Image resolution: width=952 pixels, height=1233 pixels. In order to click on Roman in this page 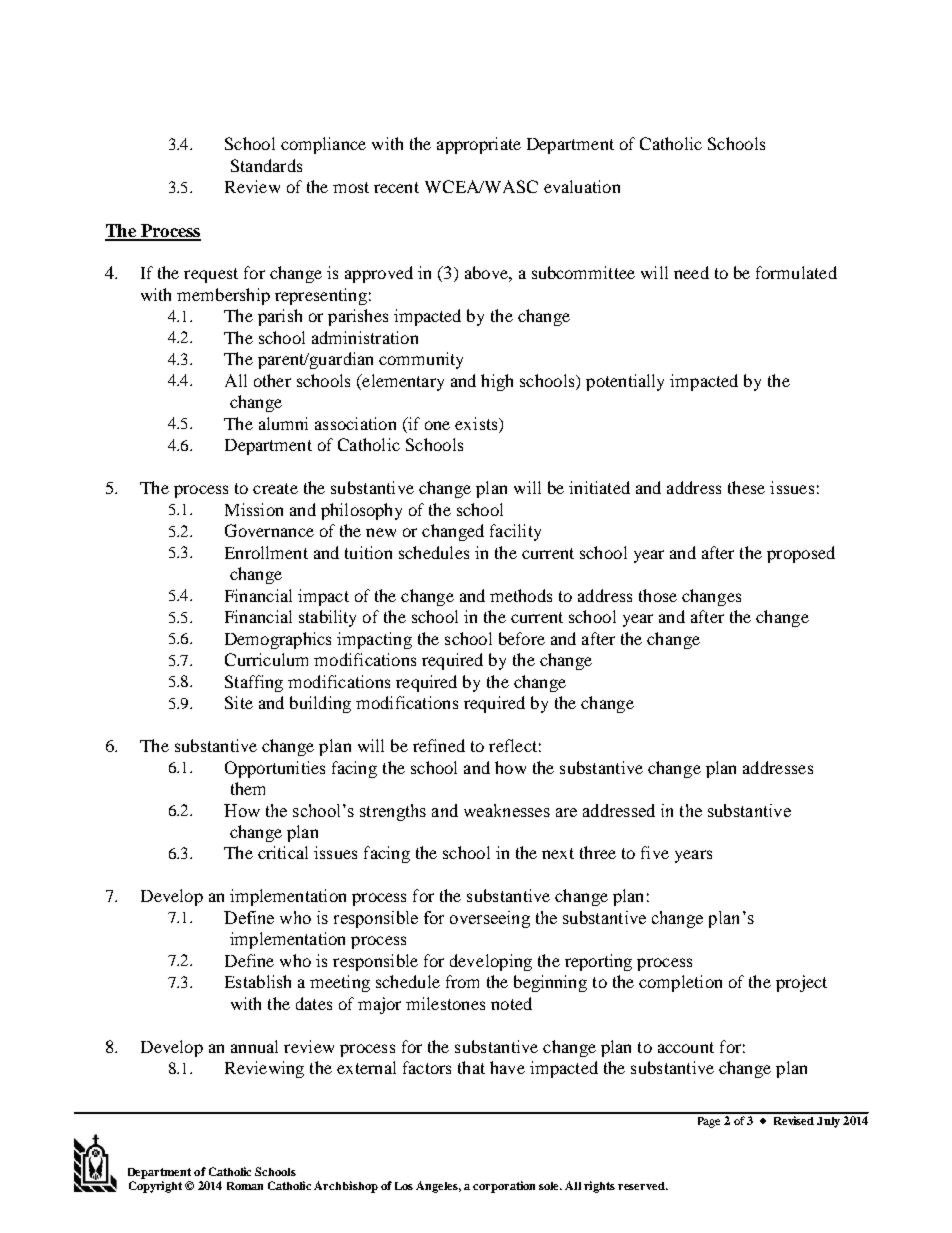, I will do `click(245, 1186)`.
